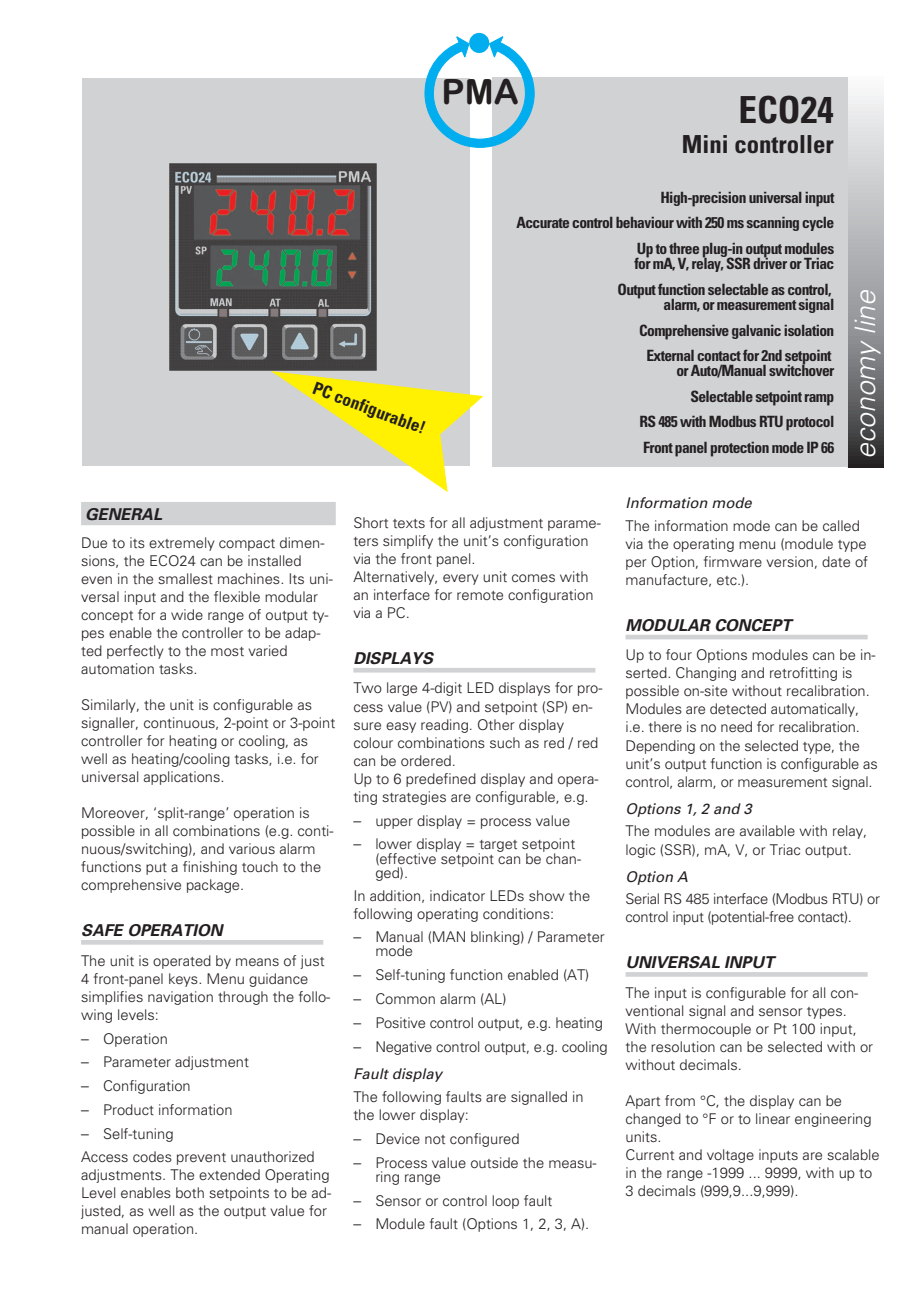 The image size is (924, 1308). Describe the element at coordinates (409, 523) in the screenshot. I see `texts` at that location.
